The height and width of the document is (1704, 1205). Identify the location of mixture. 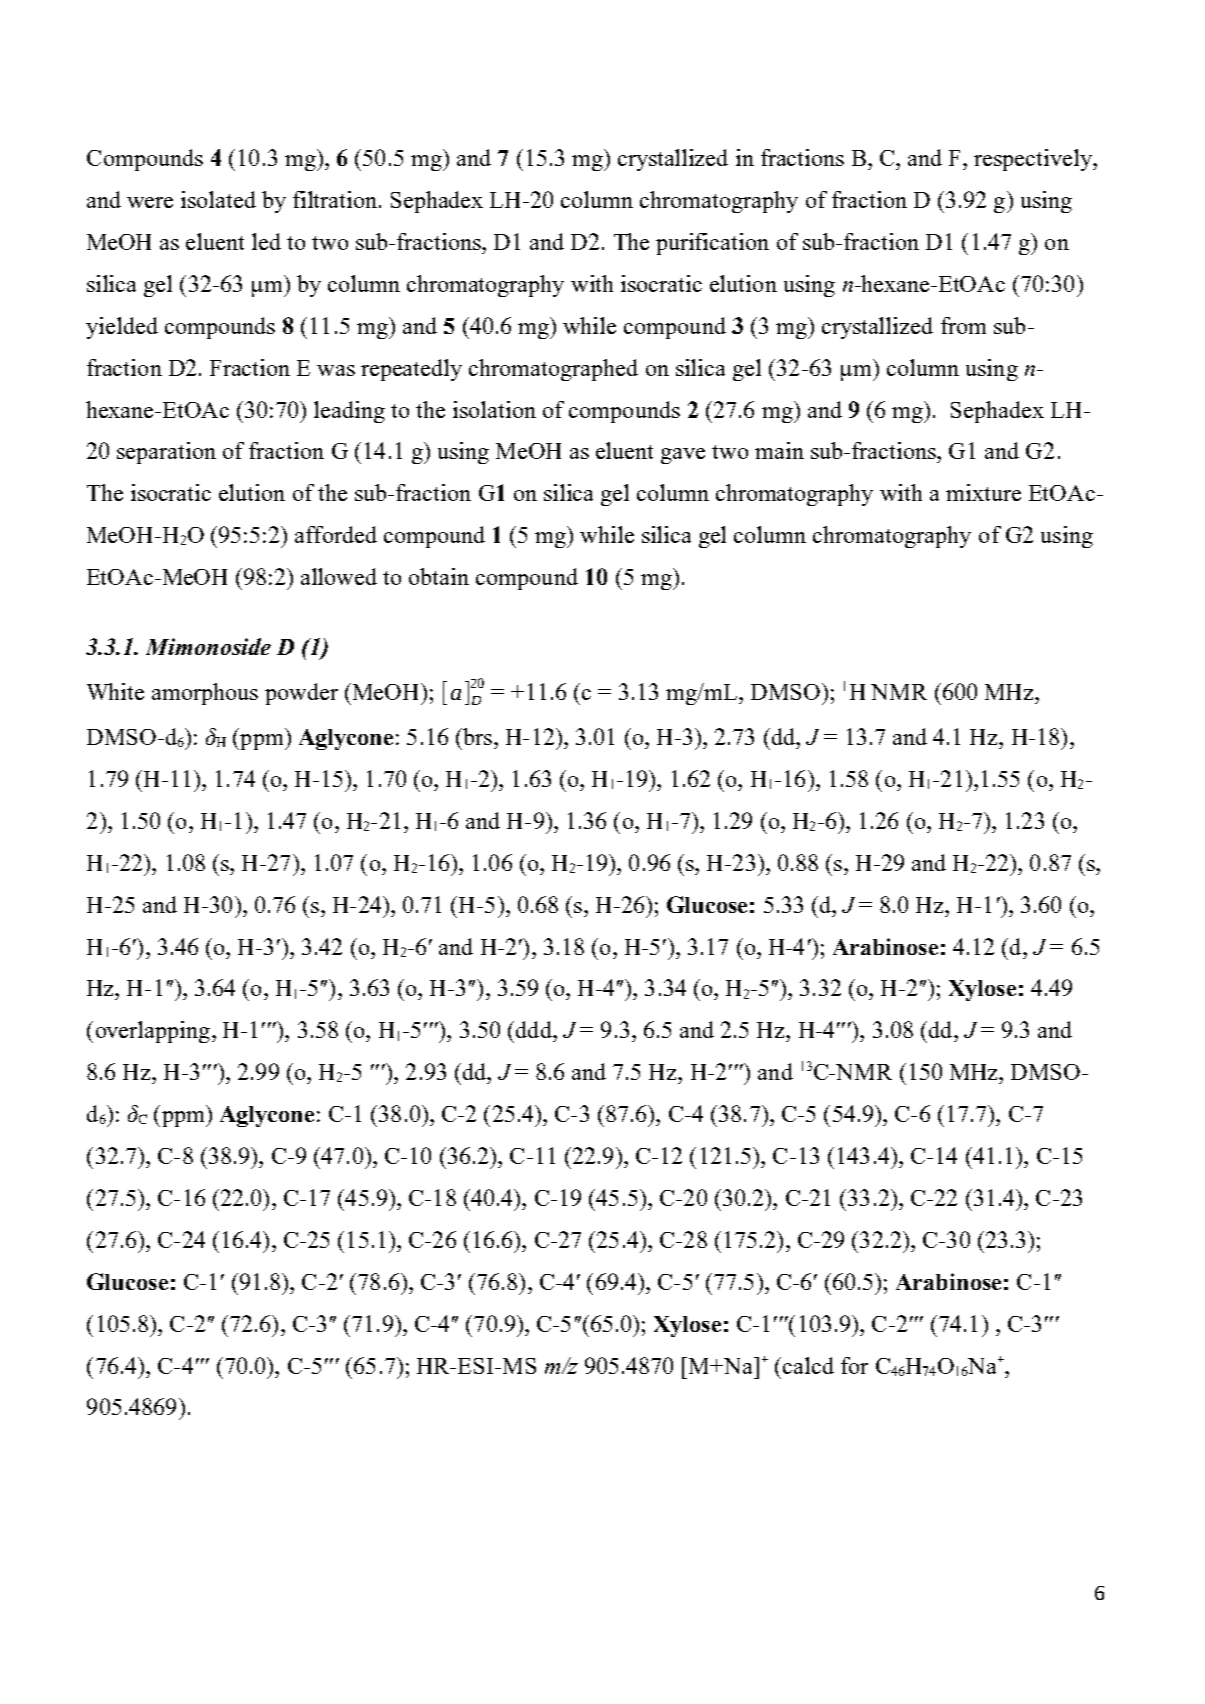
(983, 492).
